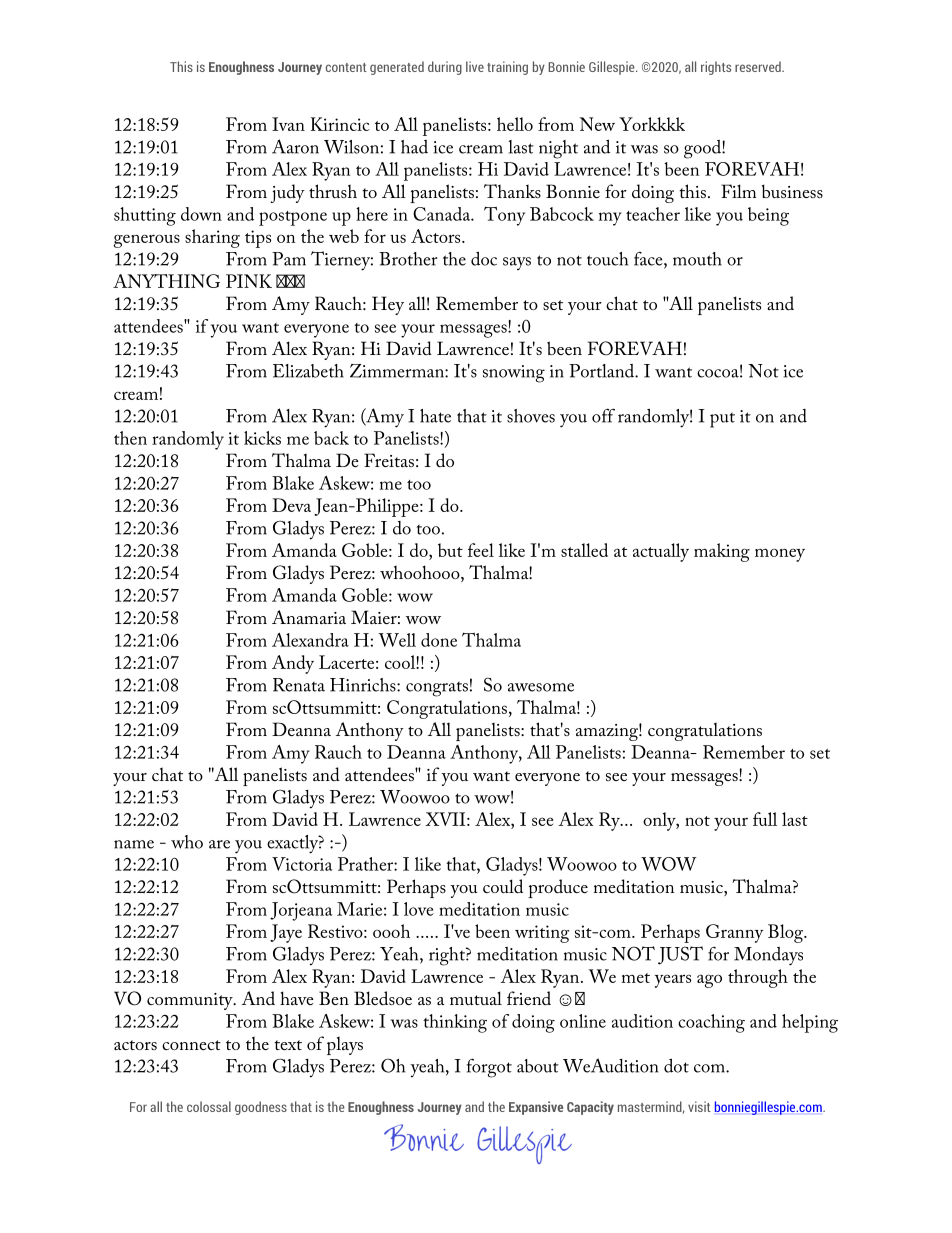  What do you see at coordinates (288, 124) in the page?
I see `Ivan` at bounding box center [288, 124].
